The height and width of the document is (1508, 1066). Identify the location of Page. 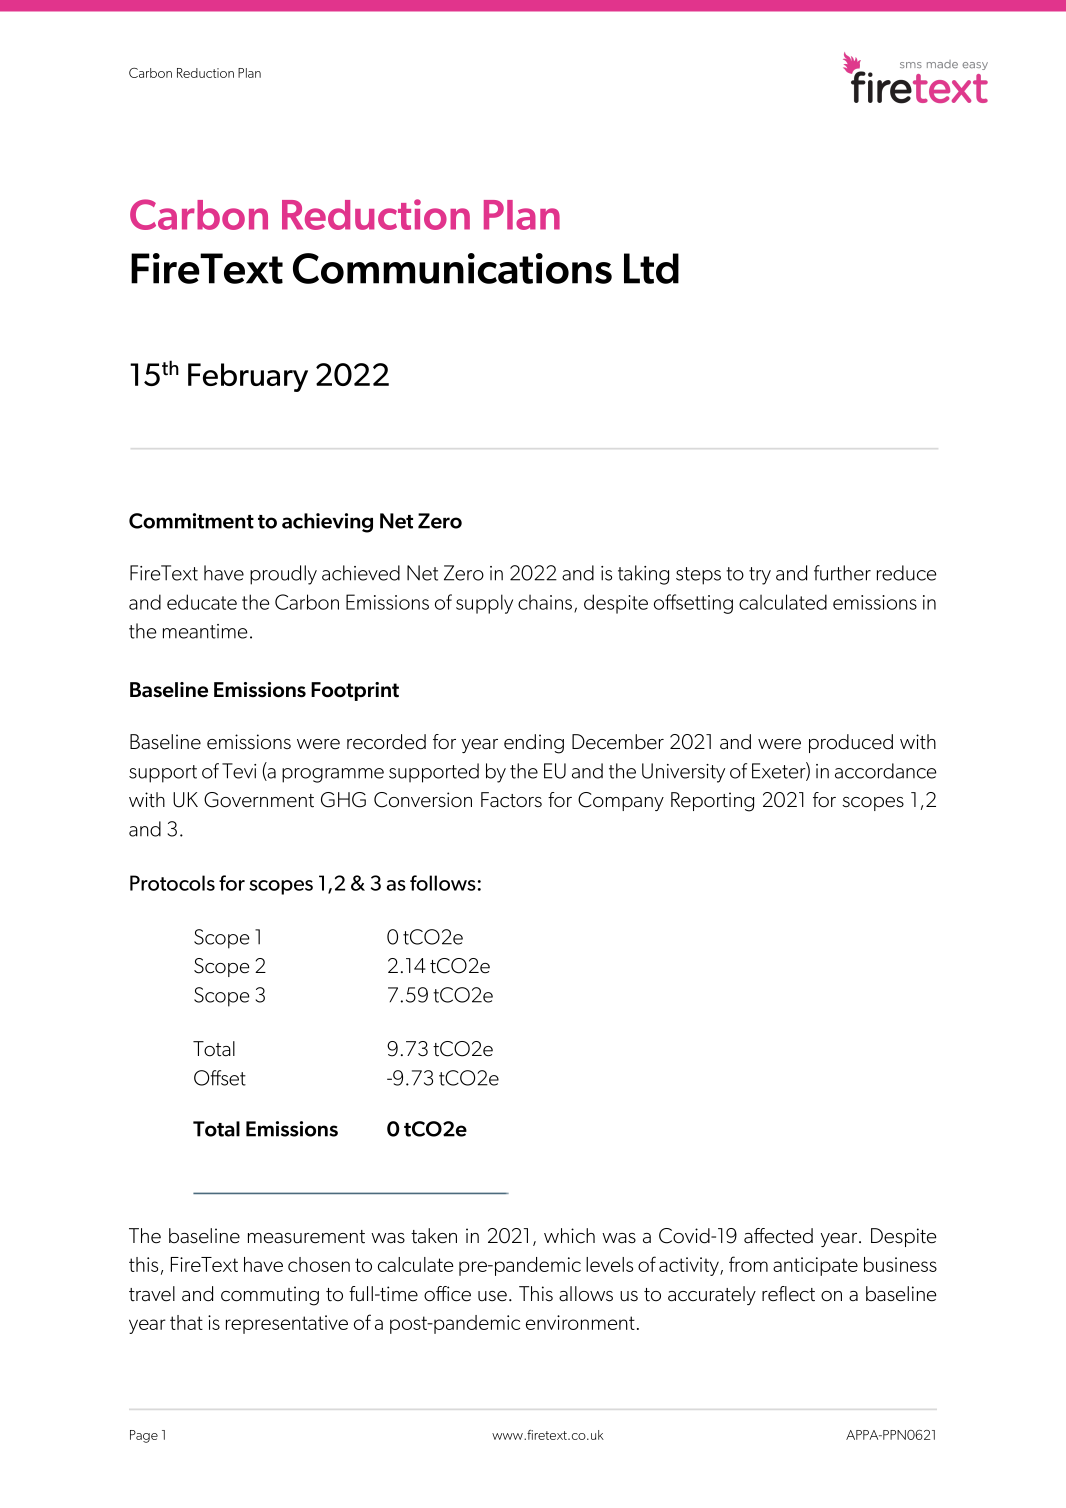
(144, 1436).
